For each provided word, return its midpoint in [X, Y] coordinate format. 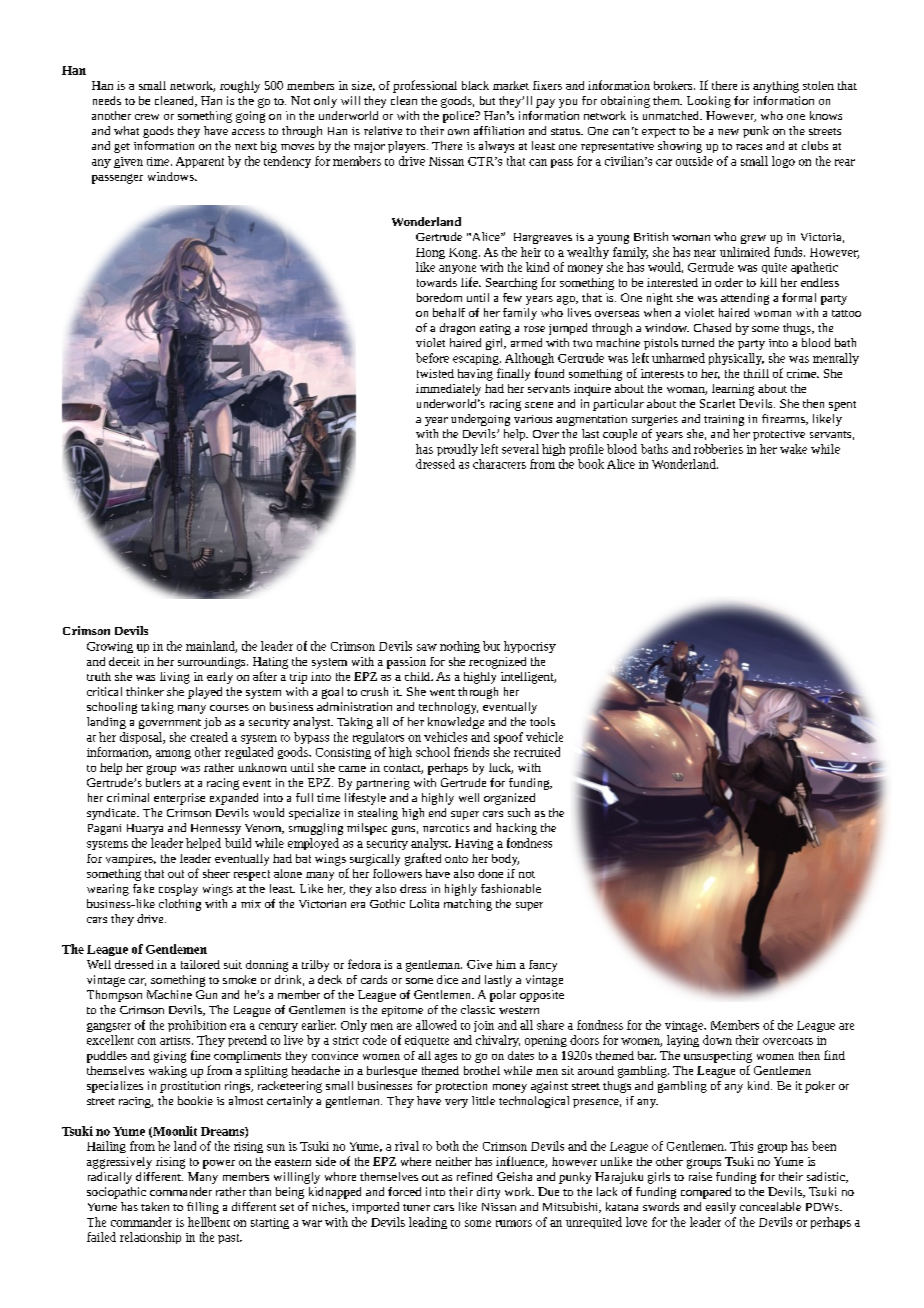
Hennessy [216, 829]
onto [456, 859]
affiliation [499, 130]
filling [203, 1208]
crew [147, 117]
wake [793, 449]
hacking [516, 829]
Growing [110, 647]
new [728, 132]
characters [499, 464]
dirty [488, 1193]
